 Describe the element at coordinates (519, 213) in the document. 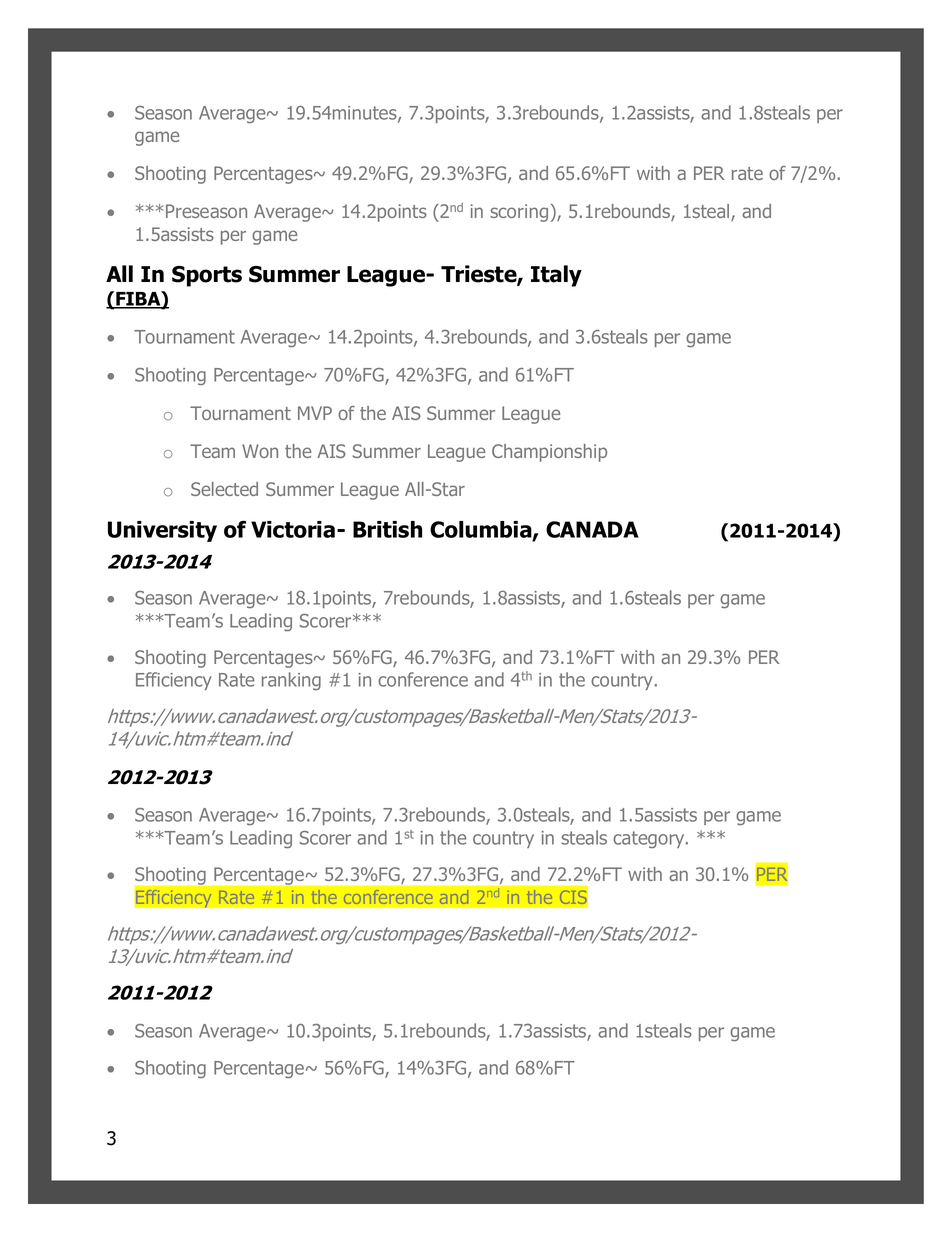

I see `scoring` at that location.
